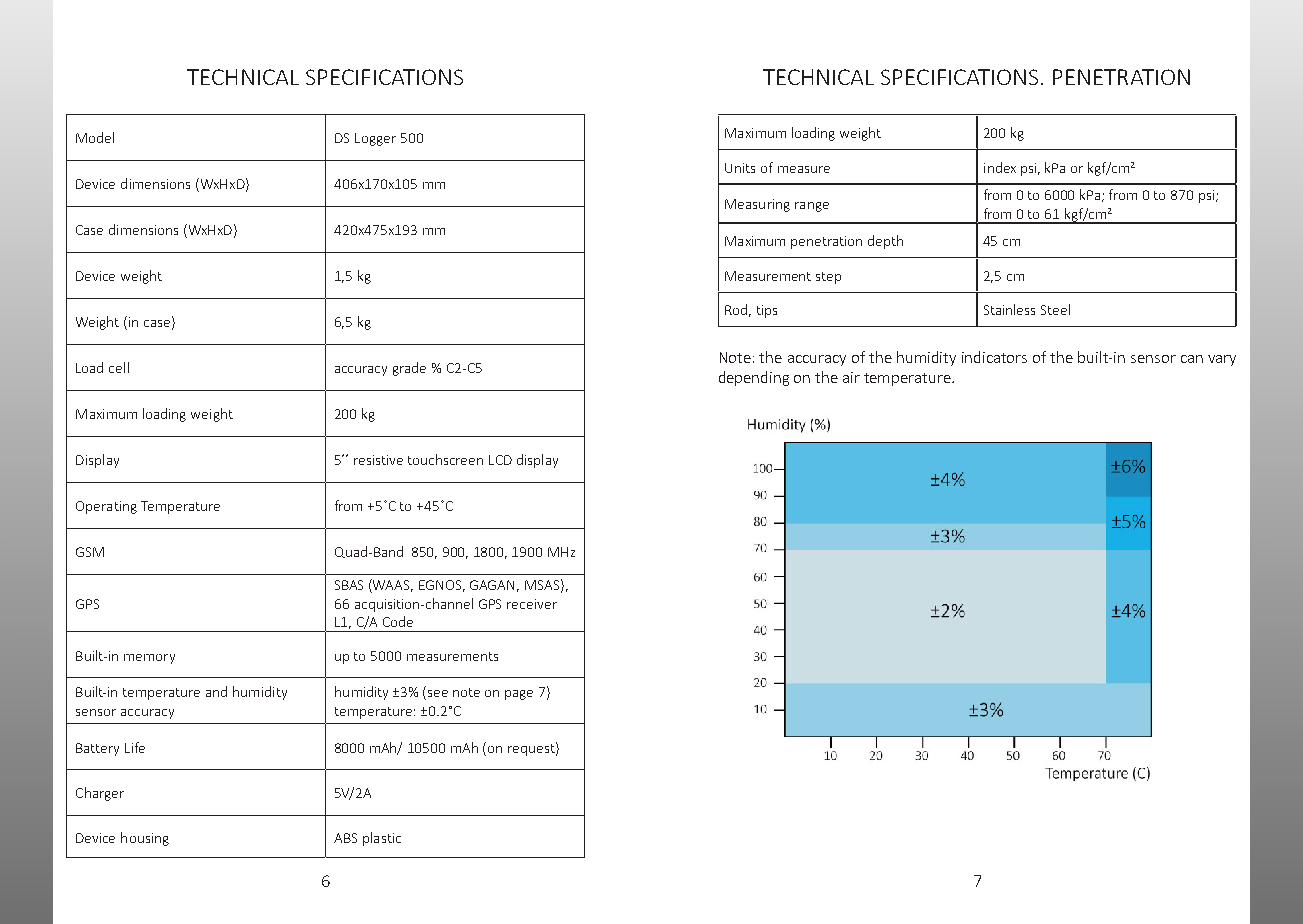  What do you see at coordinates (532, 604) in the screenshot?
I see `receiver` at bounding box center [532, 604].
